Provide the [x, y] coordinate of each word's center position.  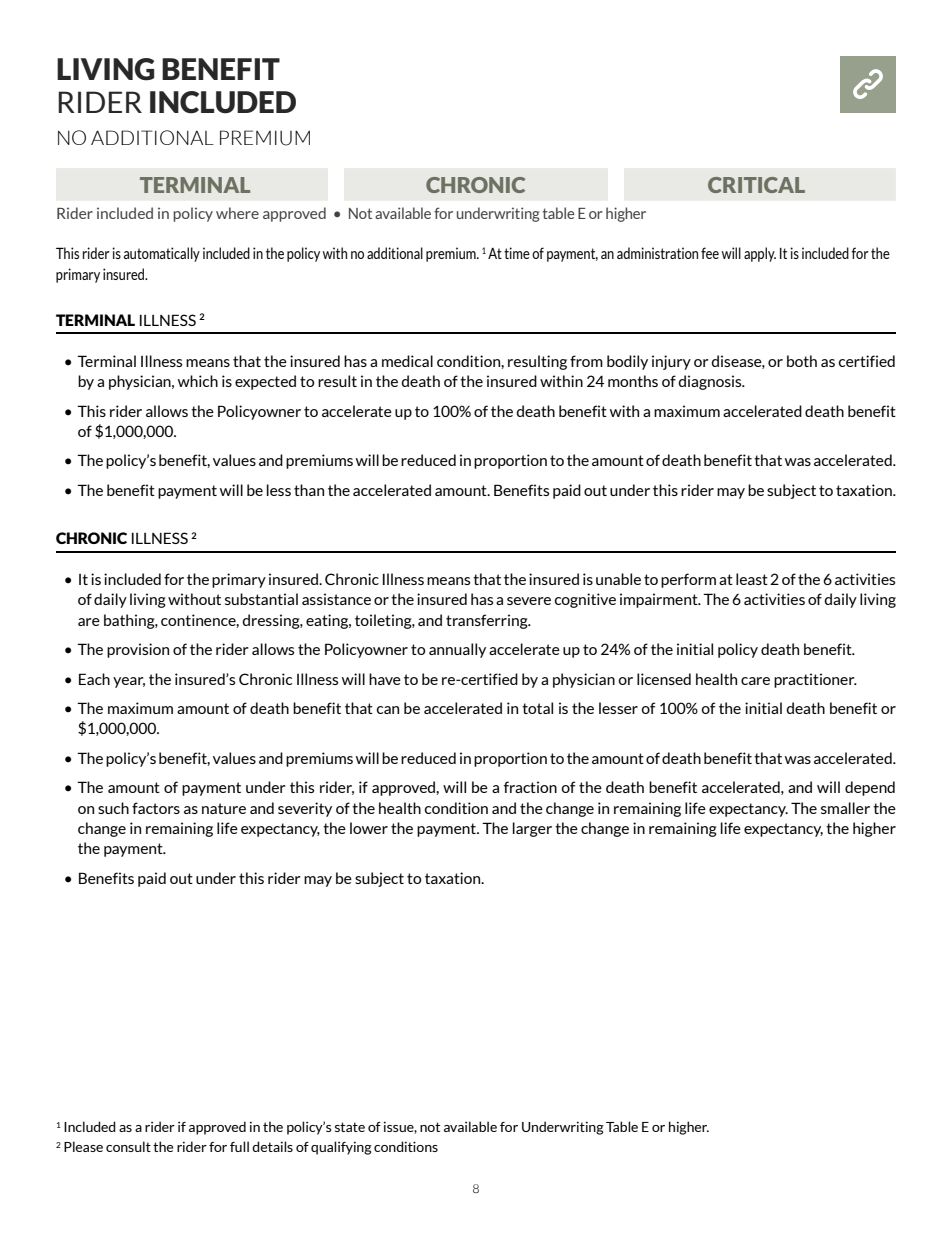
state [350, 1127]
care [755, 681]
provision [138, 650]
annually [457, 650]
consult [128, 1146]
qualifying [341, 1148]
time [517, 253]
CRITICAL [756, 185]
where [237, 213]
